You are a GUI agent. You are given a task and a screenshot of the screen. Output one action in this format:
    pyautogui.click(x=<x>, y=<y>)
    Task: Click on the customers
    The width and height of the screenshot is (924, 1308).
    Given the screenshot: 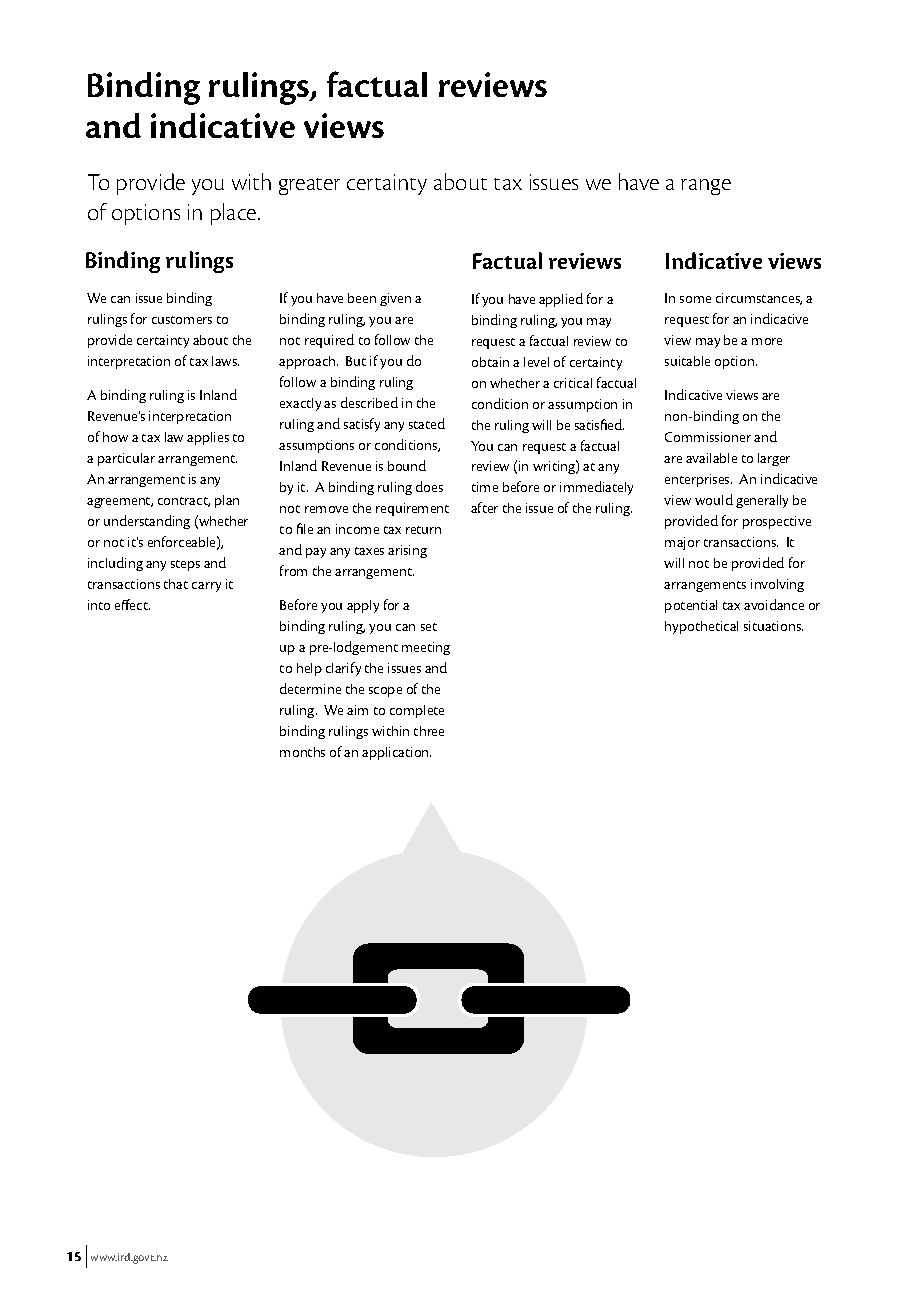 What is the action you would take?
    pyautogui.click(x=182, y=320)
